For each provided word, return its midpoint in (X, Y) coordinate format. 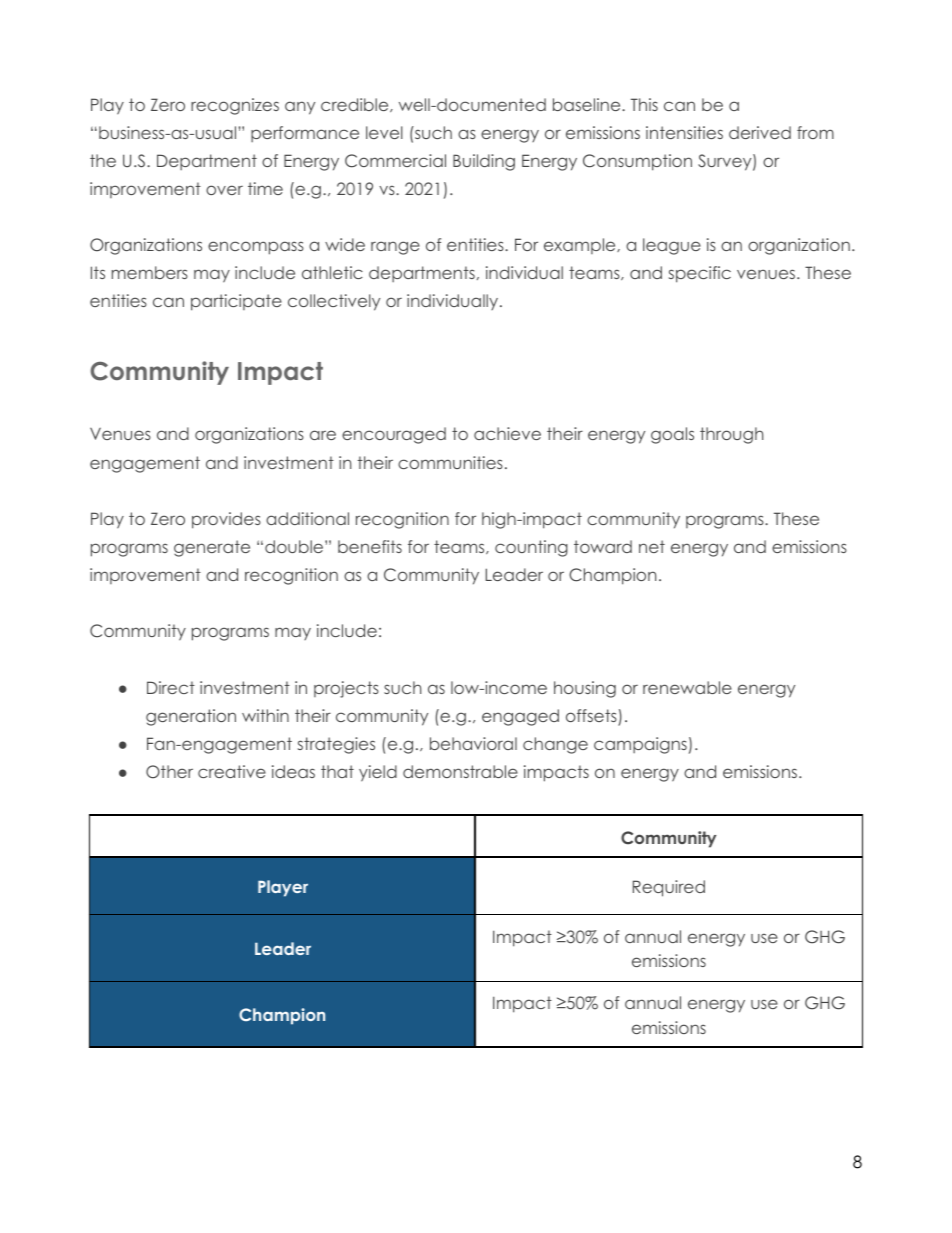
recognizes (235, 106)
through (731, 435)
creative (232, 771)
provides (226, 520)
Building (484, 162)
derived (760, 132)
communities (450, 462)
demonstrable (460, 771)
